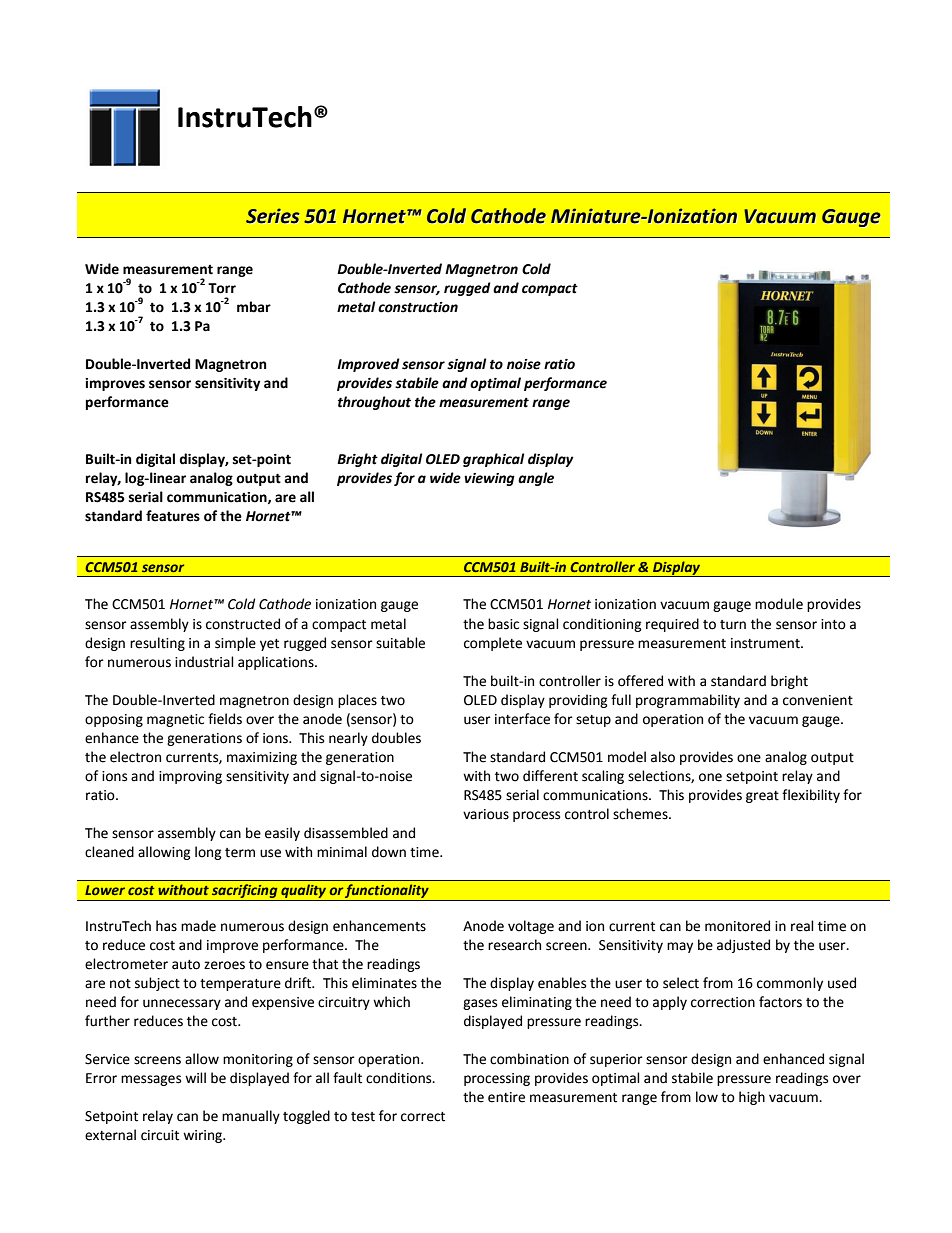 The width and height of the screenshot is (952, 1233). I want to click on magnetic, so click(175, 720).
